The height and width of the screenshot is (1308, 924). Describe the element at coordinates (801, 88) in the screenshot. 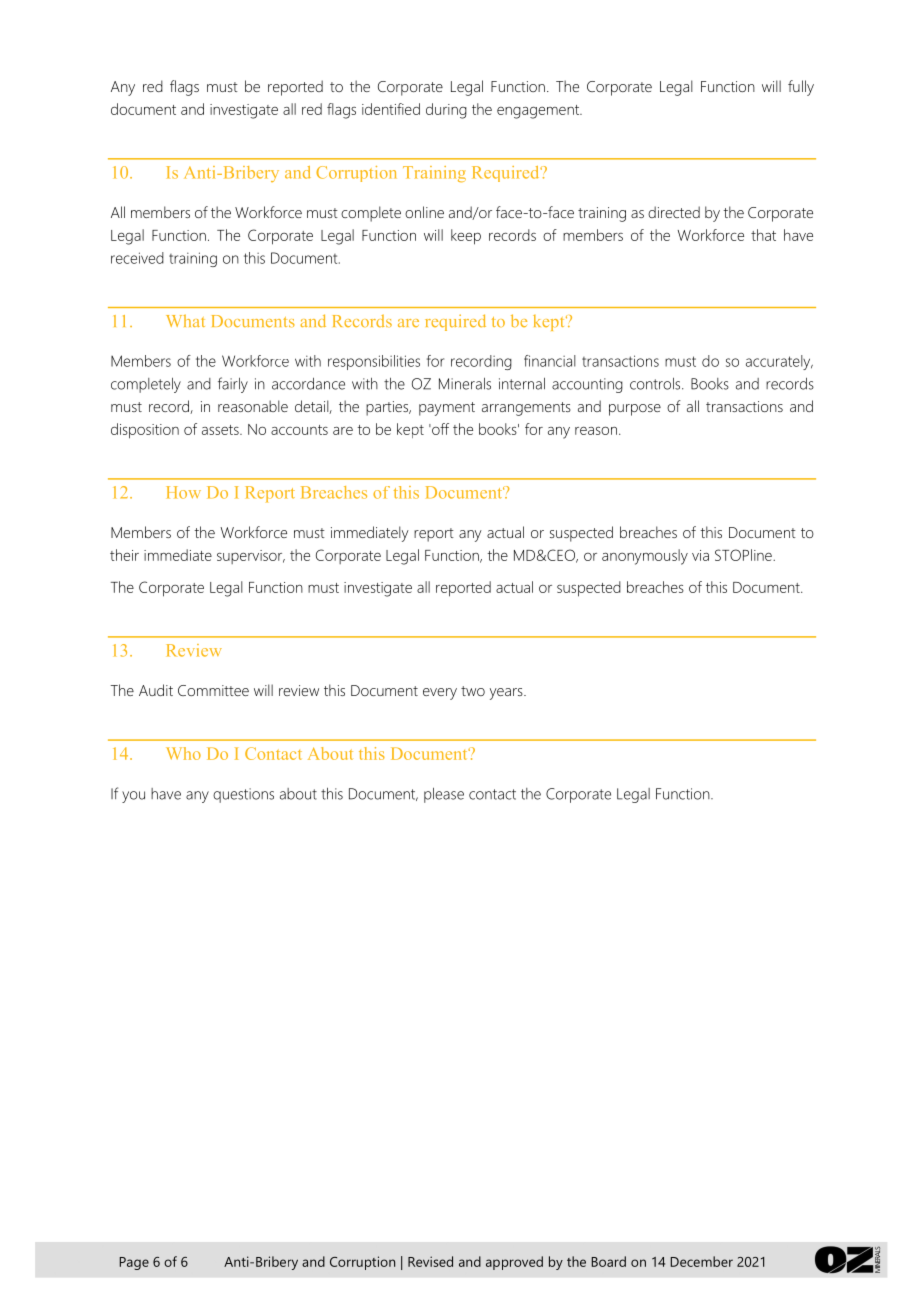

I see `fully` at that location.
